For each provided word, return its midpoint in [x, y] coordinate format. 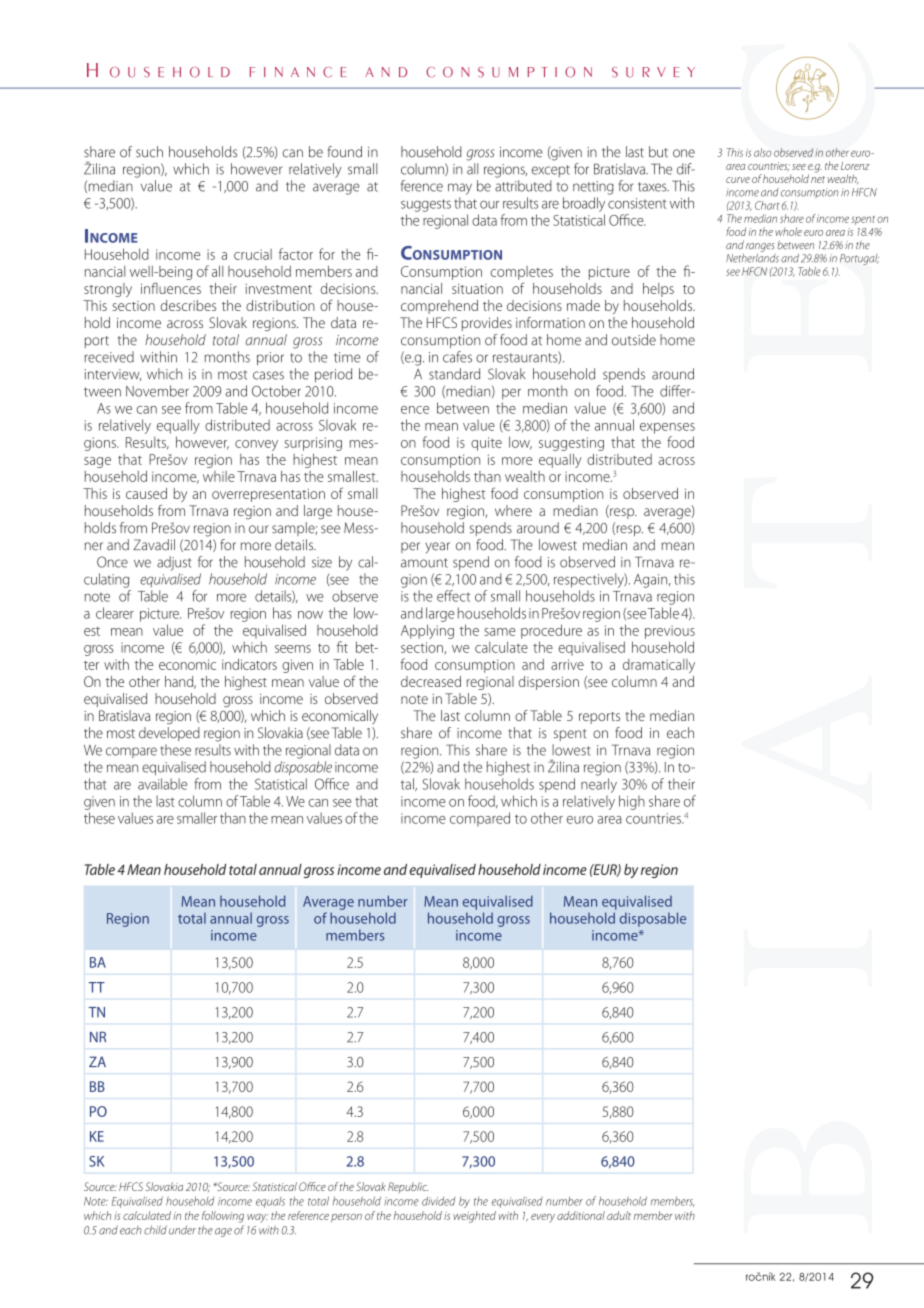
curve [738, 180]
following [223, 1217]
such [149, 152]
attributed [523, 186]
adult [619, 1215]
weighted [474, 1217]
